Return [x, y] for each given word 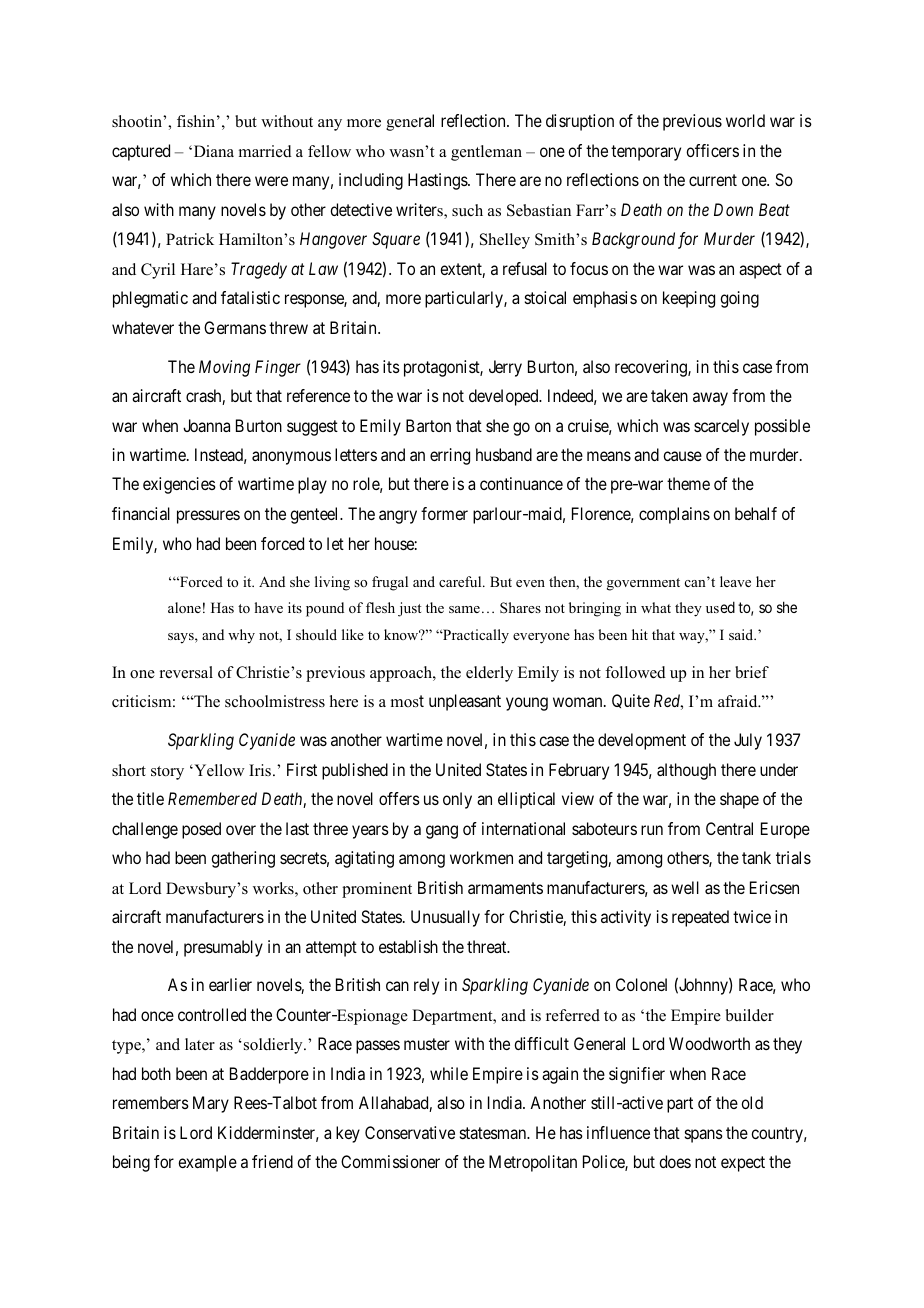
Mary [211, 1104]
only [457, 800]
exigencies [179, 485]
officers [712, 150]
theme [688, 483]
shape [739, 800]
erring [450, 456]
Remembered [212, 798]
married [265, 151]
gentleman [486, 153]
